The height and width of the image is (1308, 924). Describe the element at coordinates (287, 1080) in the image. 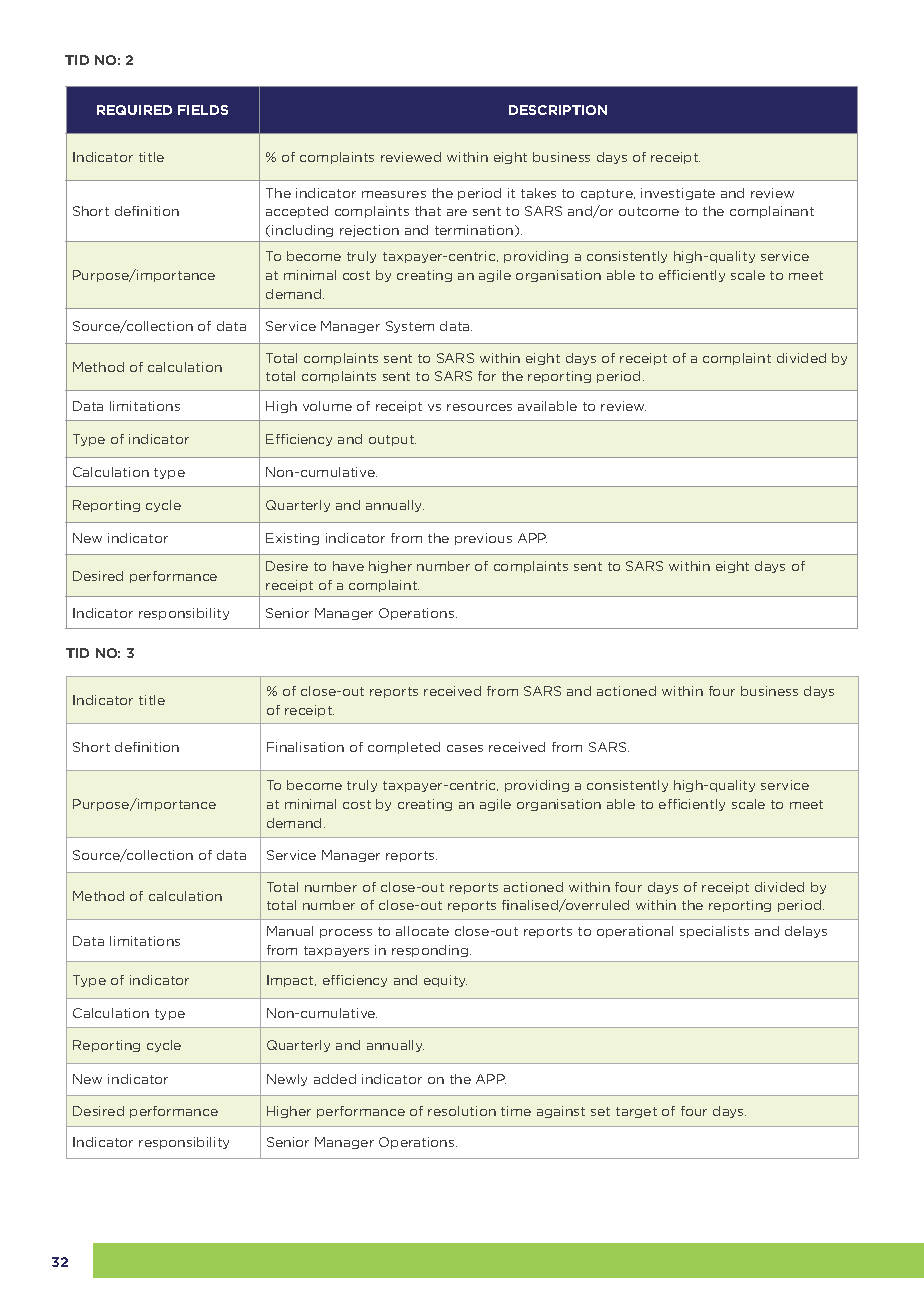

I see `Newly` at that location.
